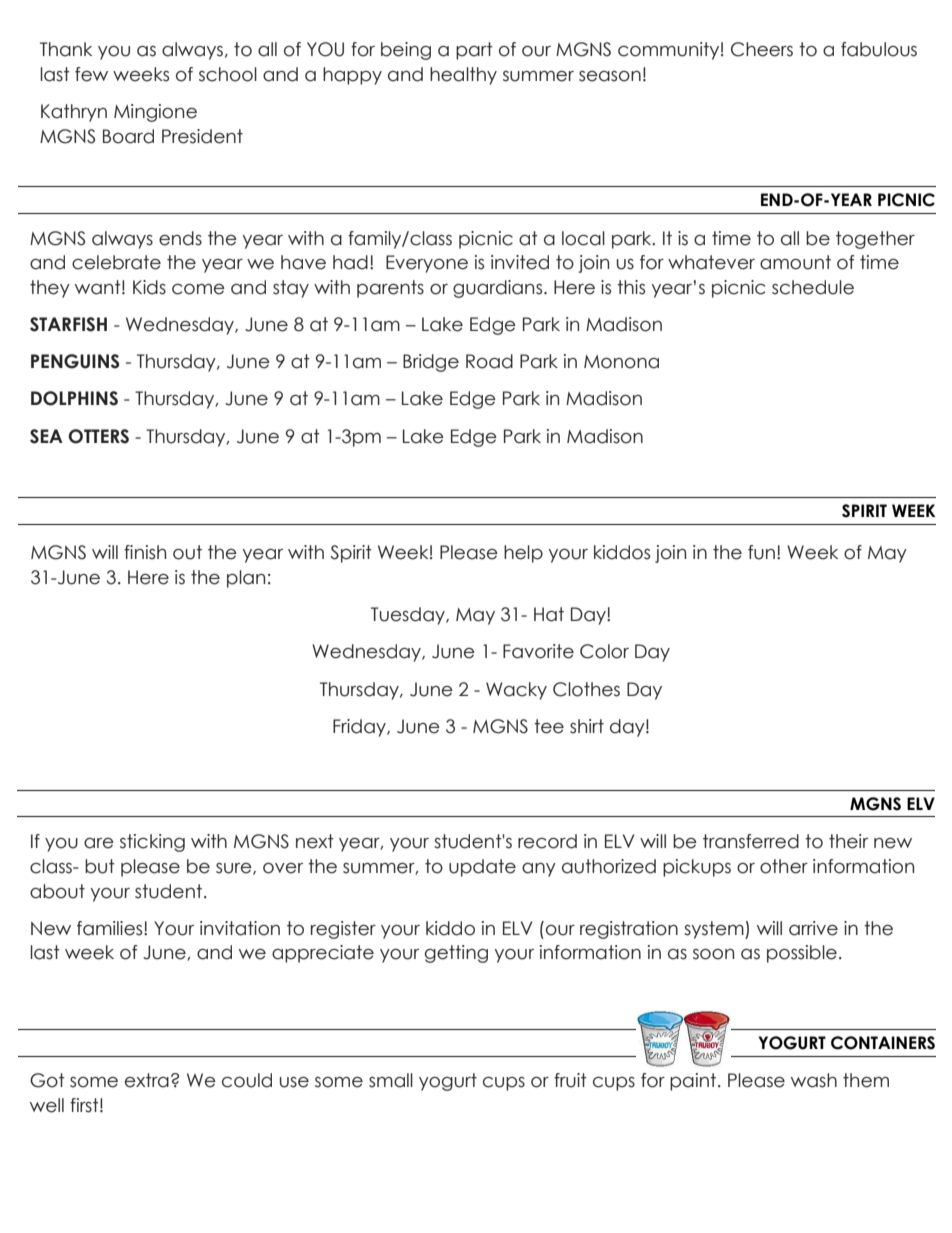 The image size is (952, 1233). Describe the element at coordinates (762, 49) in the screenshot. I see `Cheers` at that location.
